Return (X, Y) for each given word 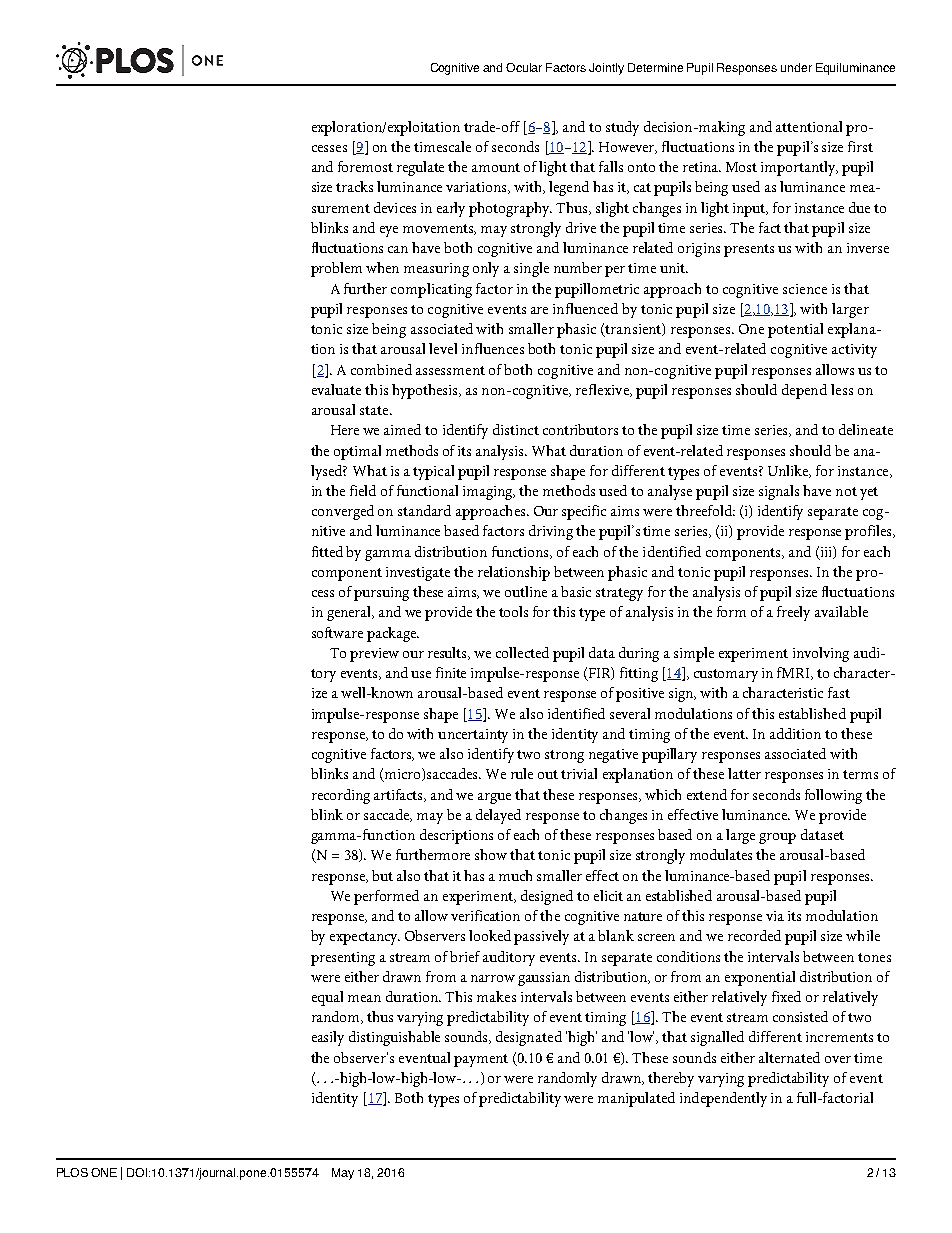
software (337, 632)
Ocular (524, 67)
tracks (354, 186)
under (796, 67)
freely (793, 613)
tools (513, 611)
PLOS (72, 1172)
